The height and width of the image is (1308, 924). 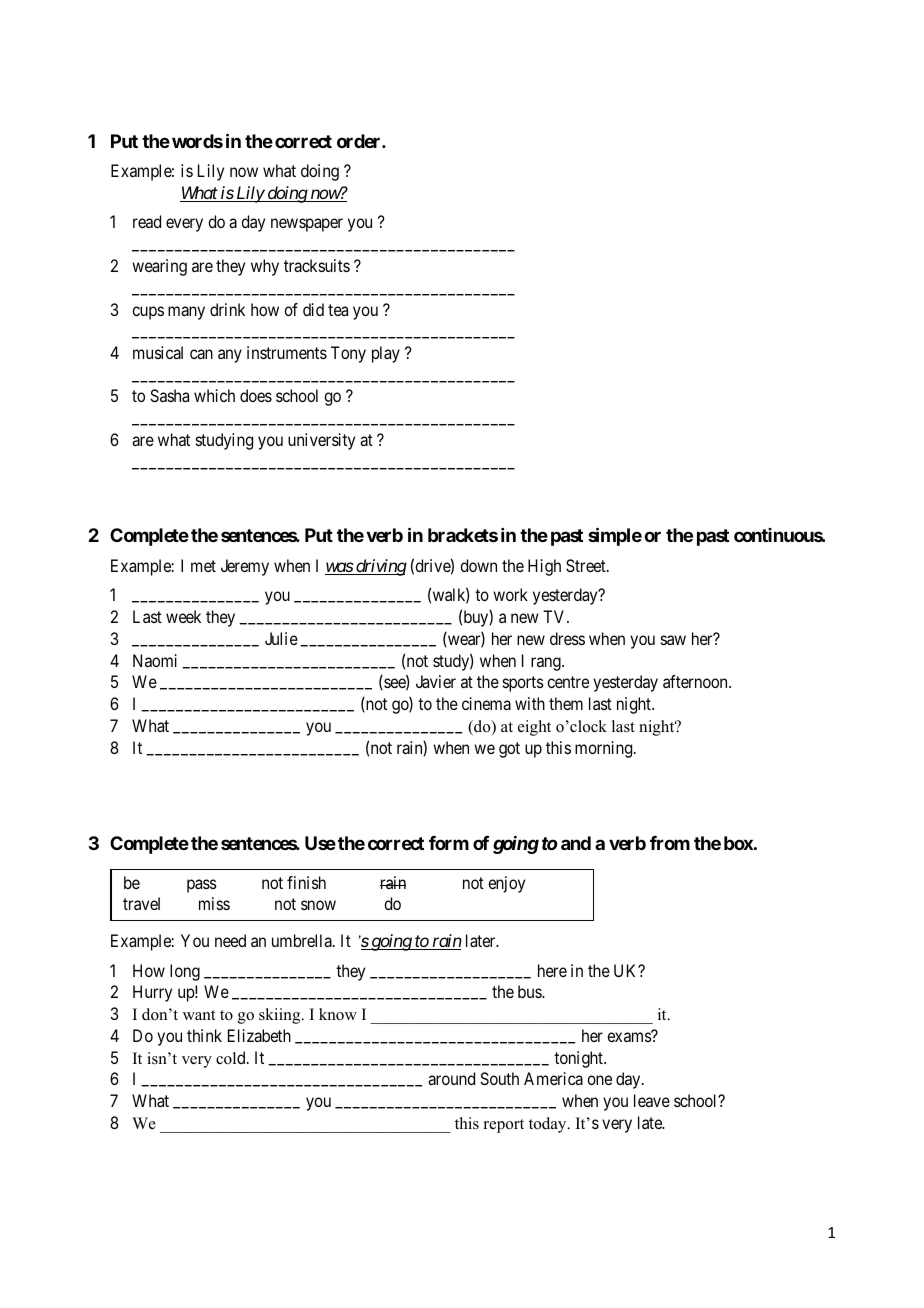 I want to click on need, so click(x=230, y=940).
